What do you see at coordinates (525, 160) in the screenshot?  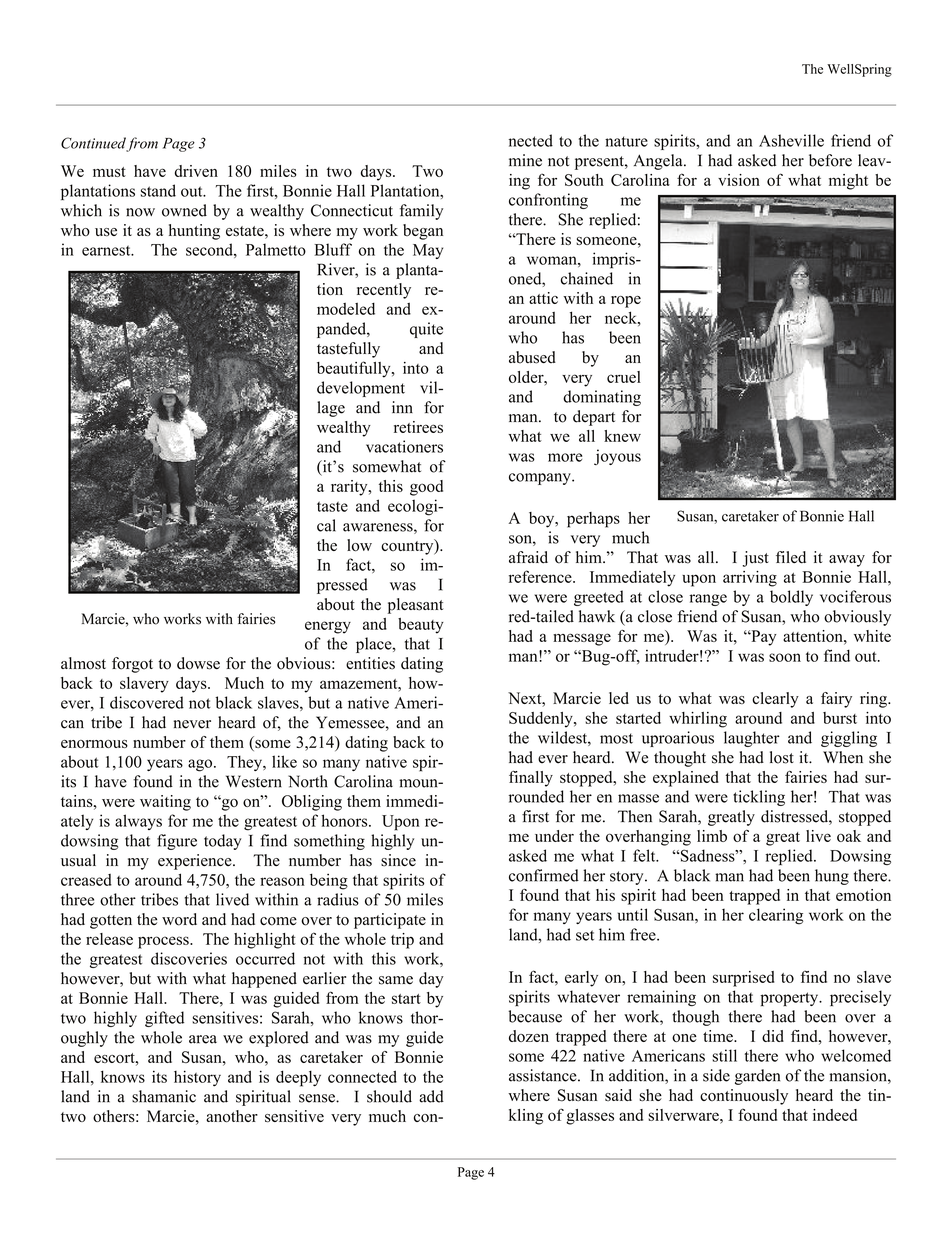 I see `mine` at bounding box center [525, 160].
